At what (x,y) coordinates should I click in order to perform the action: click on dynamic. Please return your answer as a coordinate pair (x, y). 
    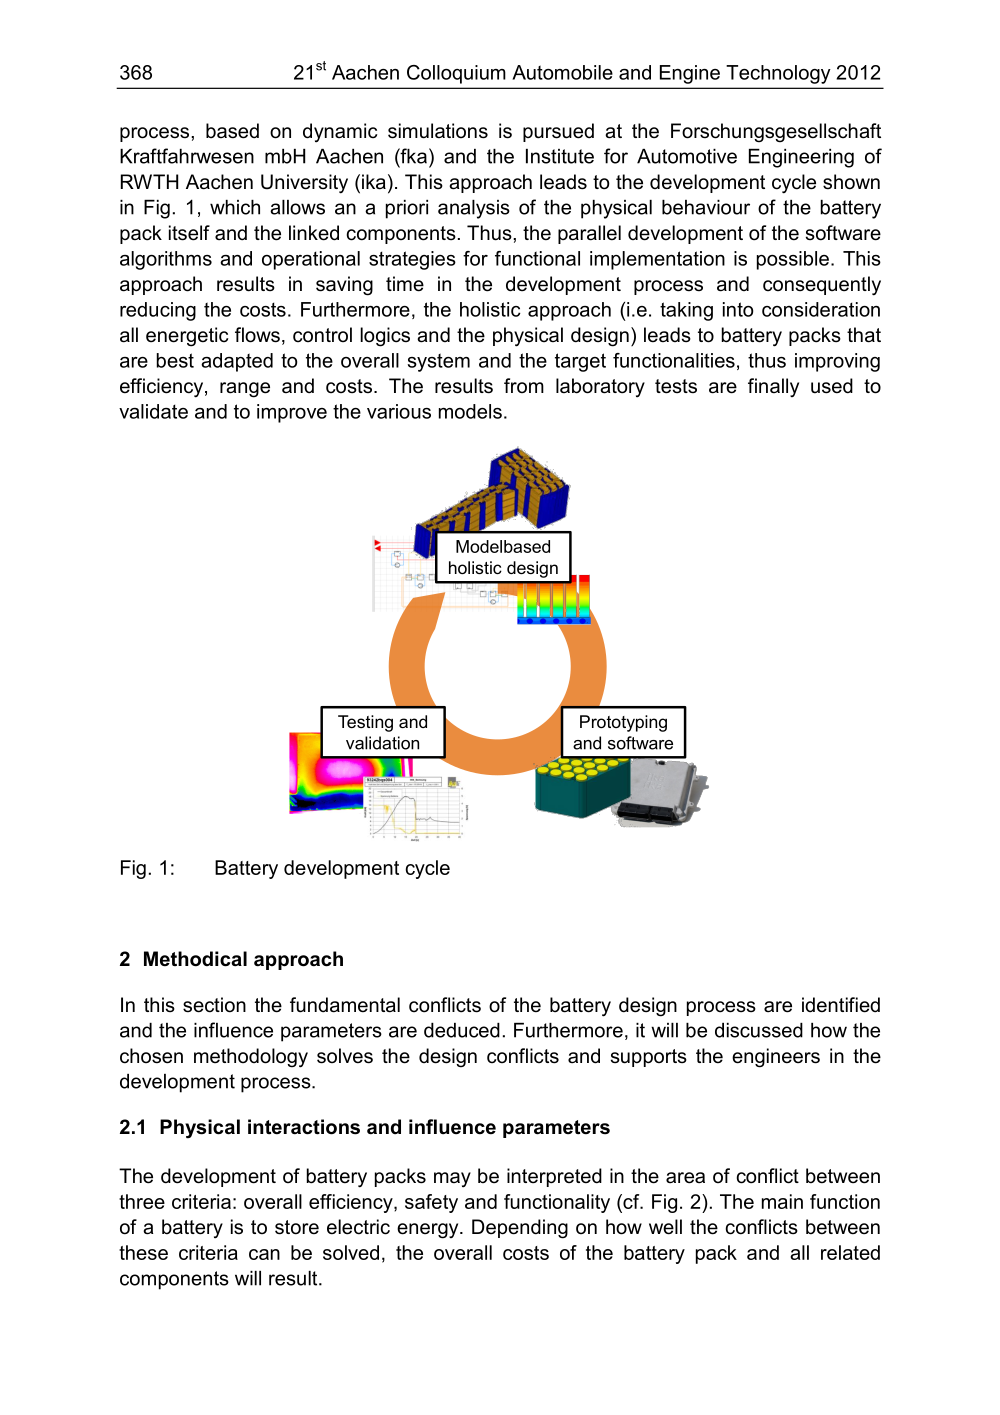
    Looking at the image, I should click on (340, 133).
